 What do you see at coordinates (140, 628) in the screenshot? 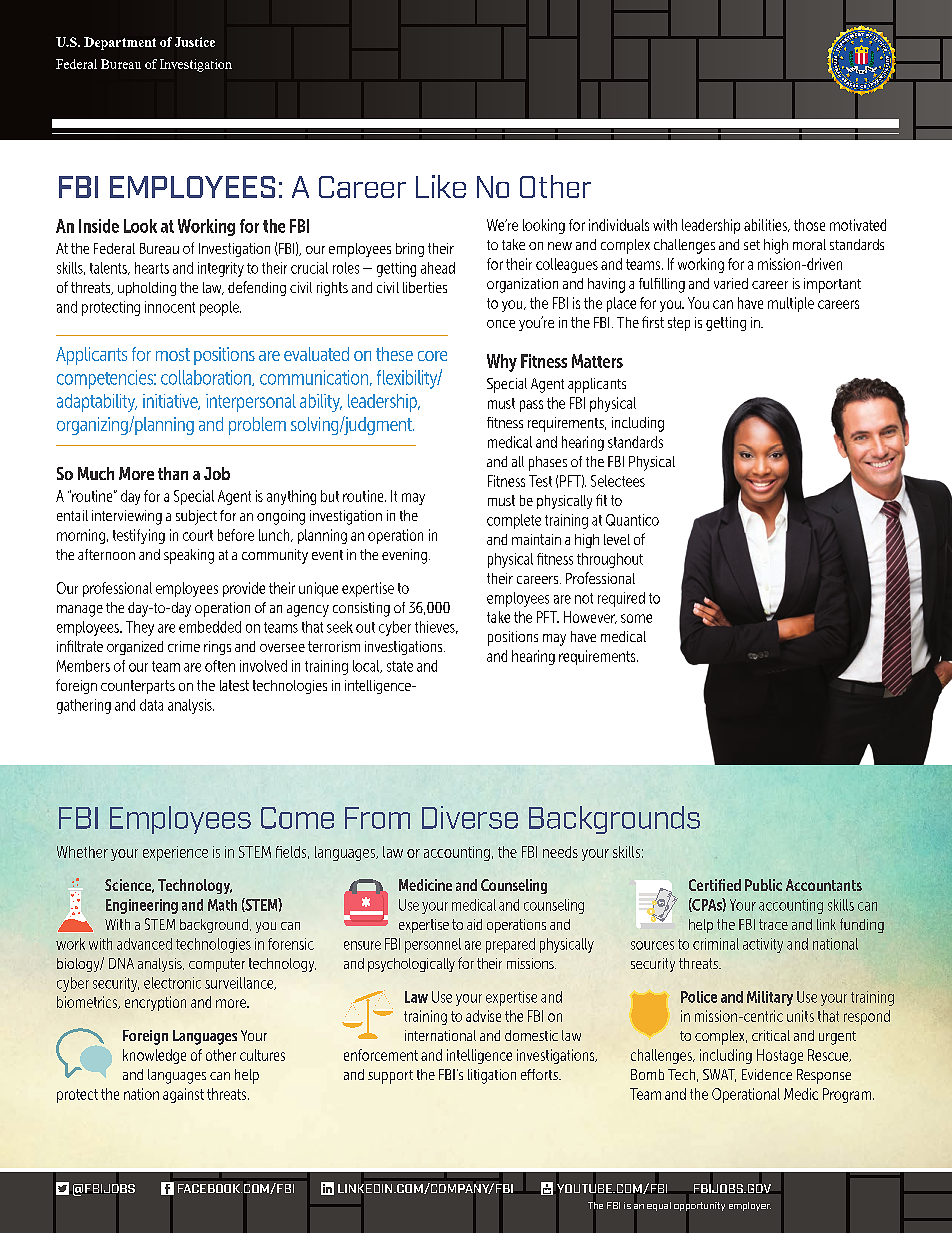
I see `They` at bounding box center [140, 628].
